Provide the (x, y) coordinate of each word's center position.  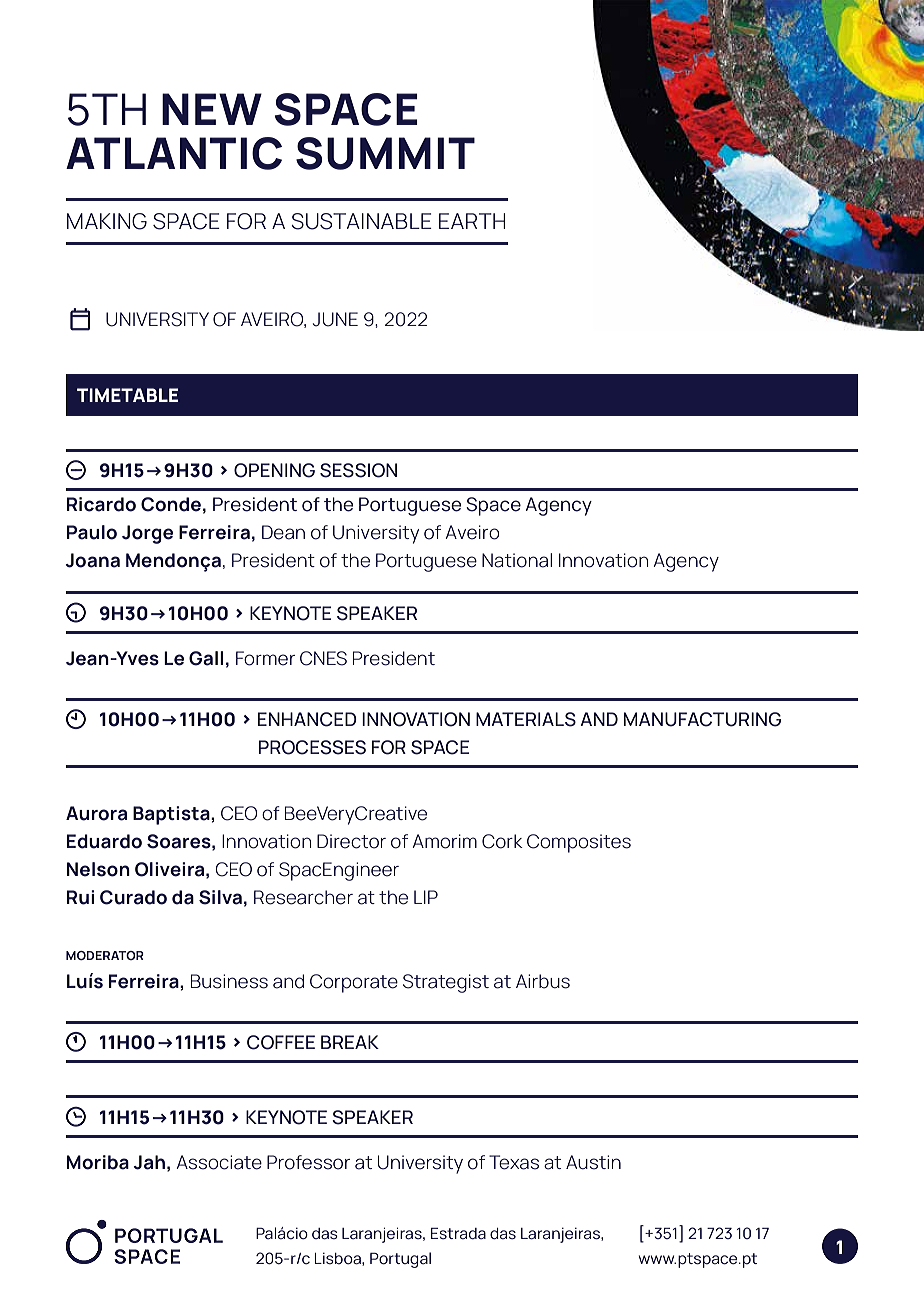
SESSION (358, 470)
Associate (219, 1162)
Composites (579, 843)
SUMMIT (385, 153)
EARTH (472, 221)
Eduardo (104, 841)
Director (351, 841)
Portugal (400, 1260)
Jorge (148, 534)
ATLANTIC (174, 153)
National (517, 560)
